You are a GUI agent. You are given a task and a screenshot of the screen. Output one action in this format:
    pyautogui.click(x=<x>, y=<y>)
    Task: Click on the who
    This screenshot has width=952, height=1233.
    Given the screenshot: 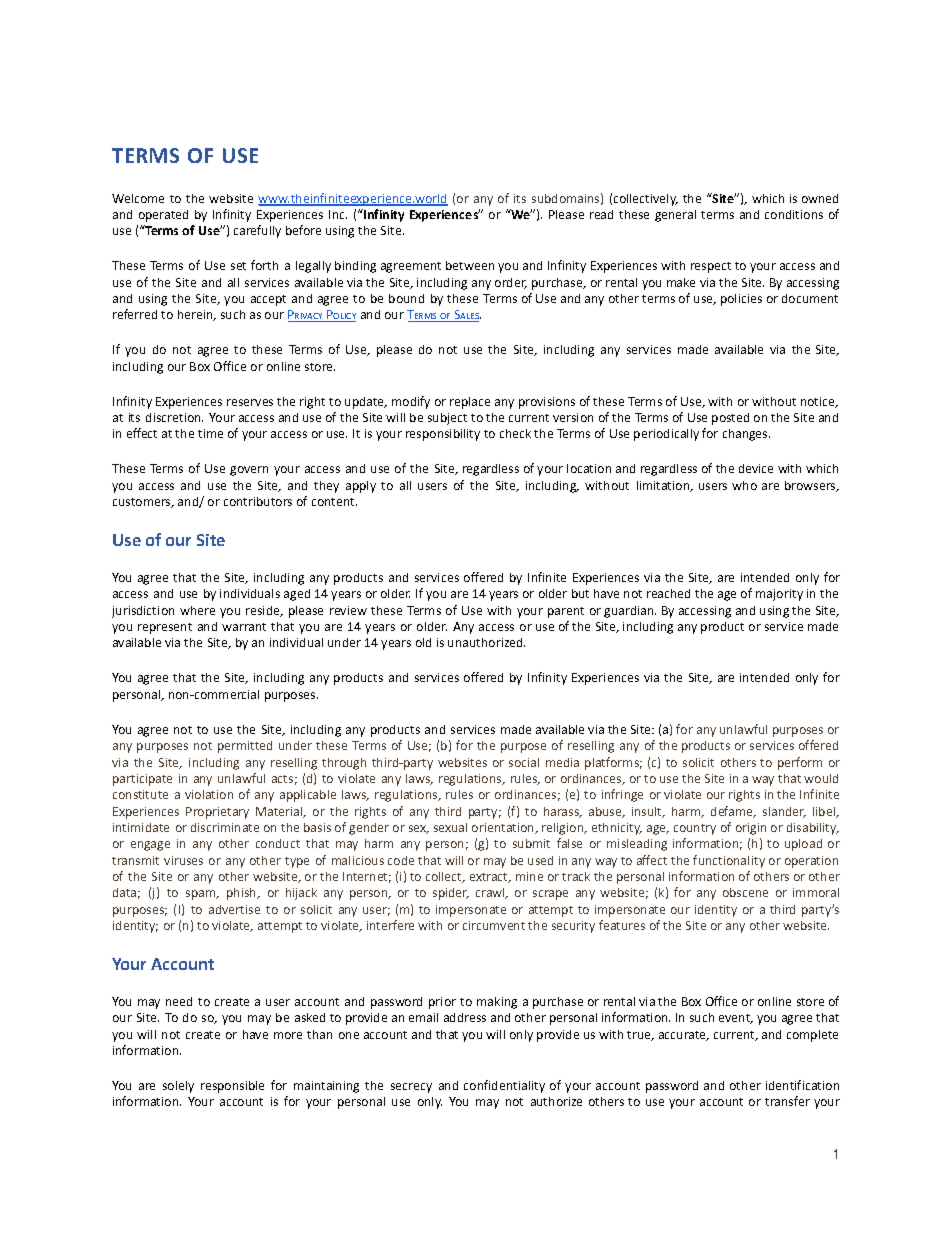 What is the action you would take?
    pyautogui.click(x=744, y=485)
